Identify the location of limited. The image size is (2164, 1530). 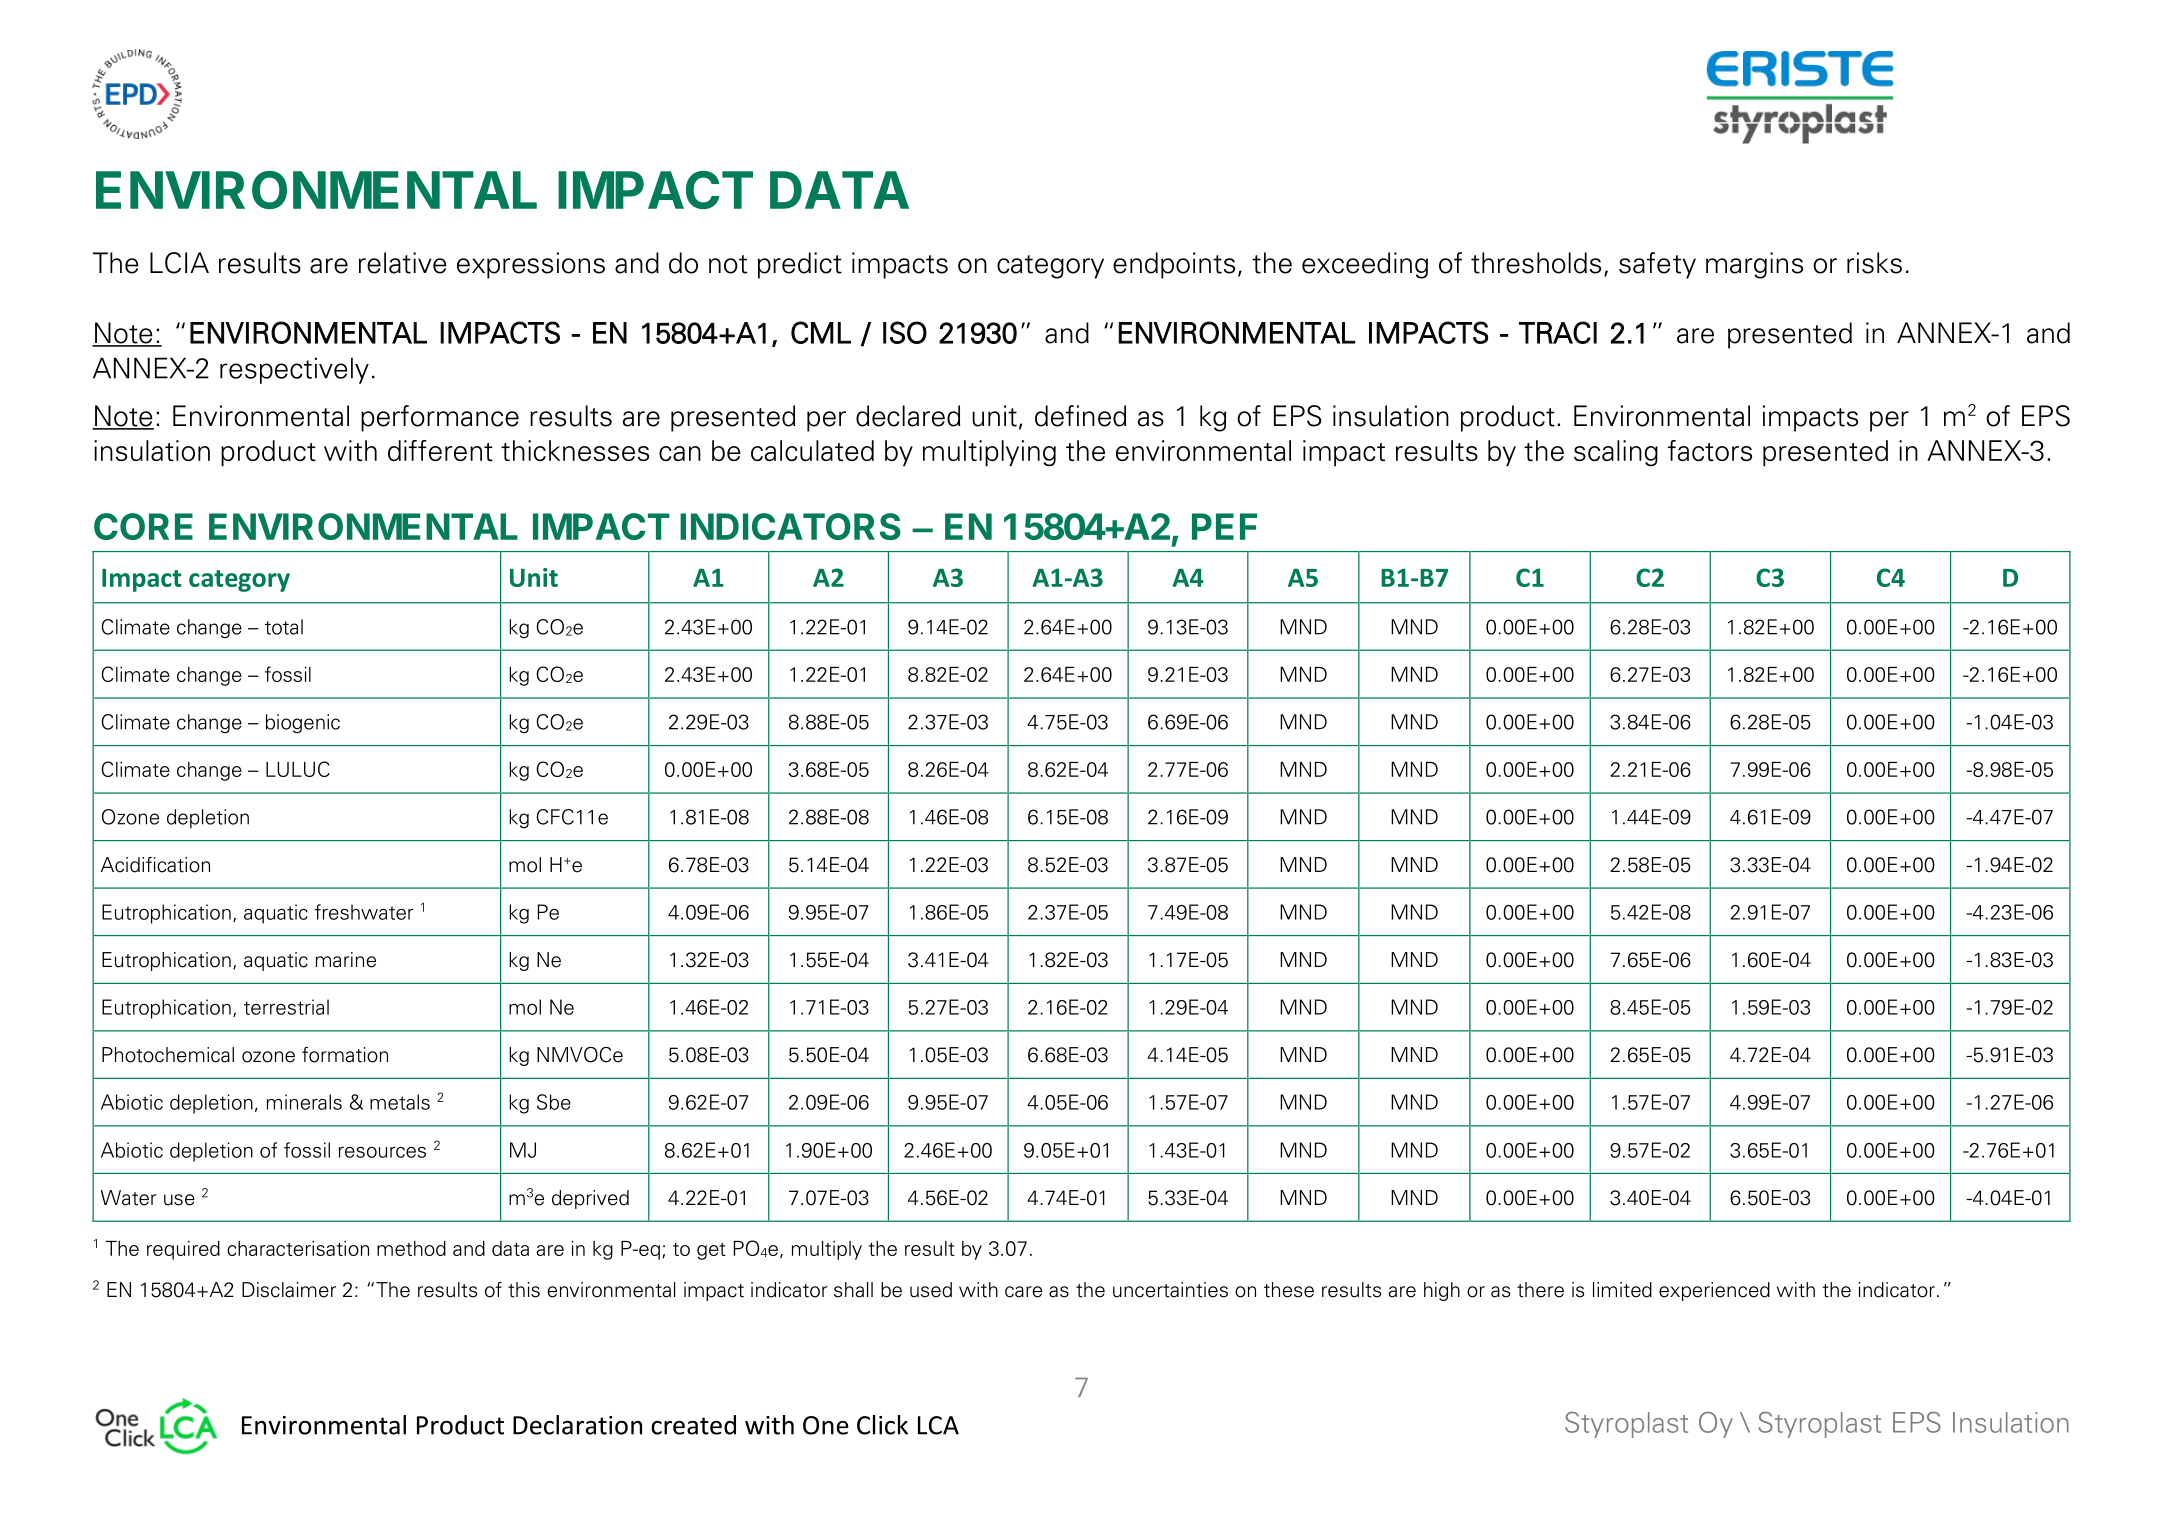
(1622, 1290).
